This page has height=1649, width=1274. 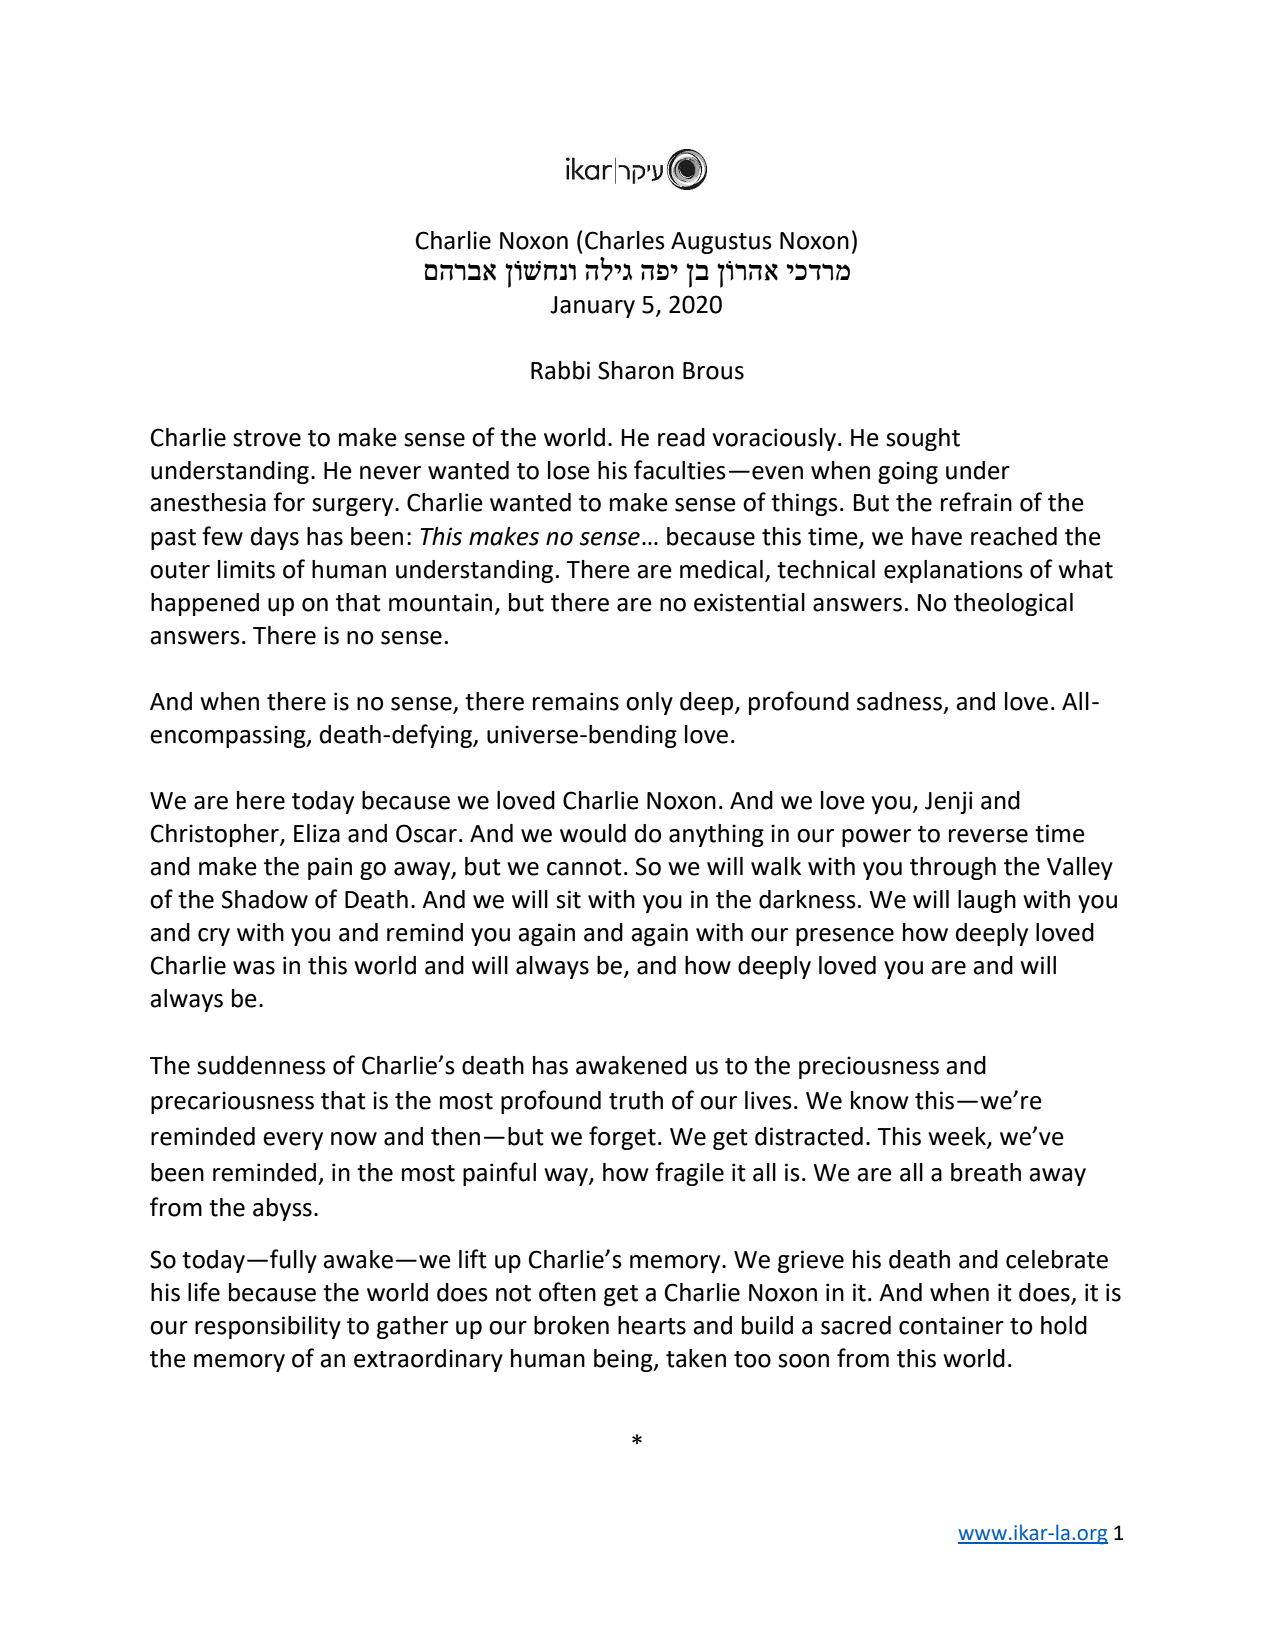 What do you see at coordinates (593, 833) in the page?
I see `would` at bounding box center [593, 833].
